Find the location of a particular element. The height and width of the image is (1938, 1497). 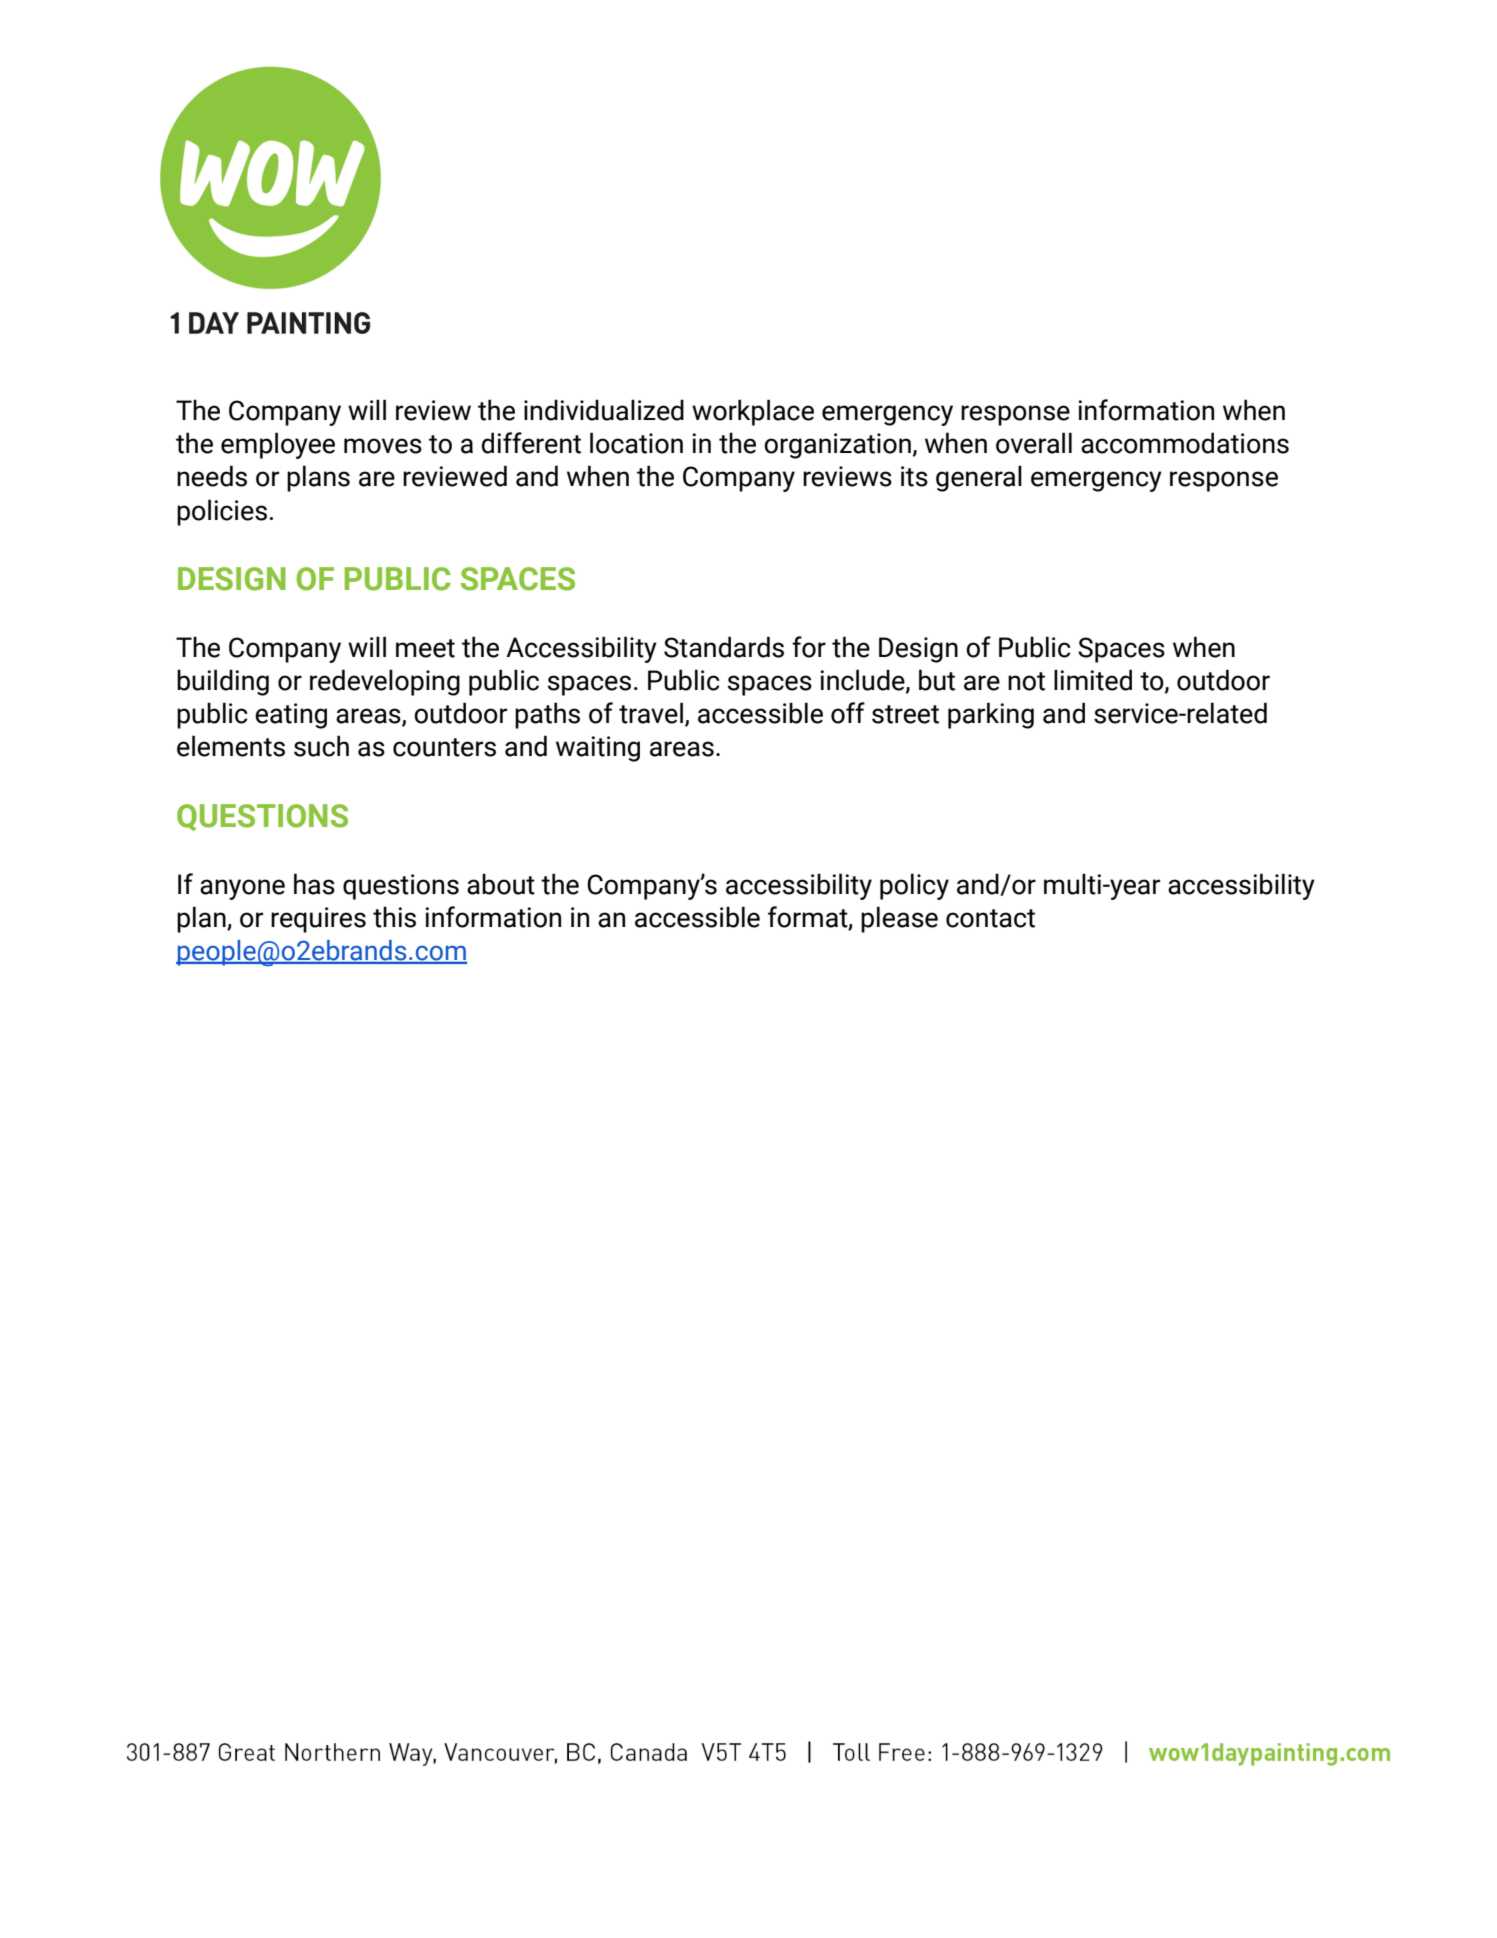

workplace is located at coordinates (753, 412).
